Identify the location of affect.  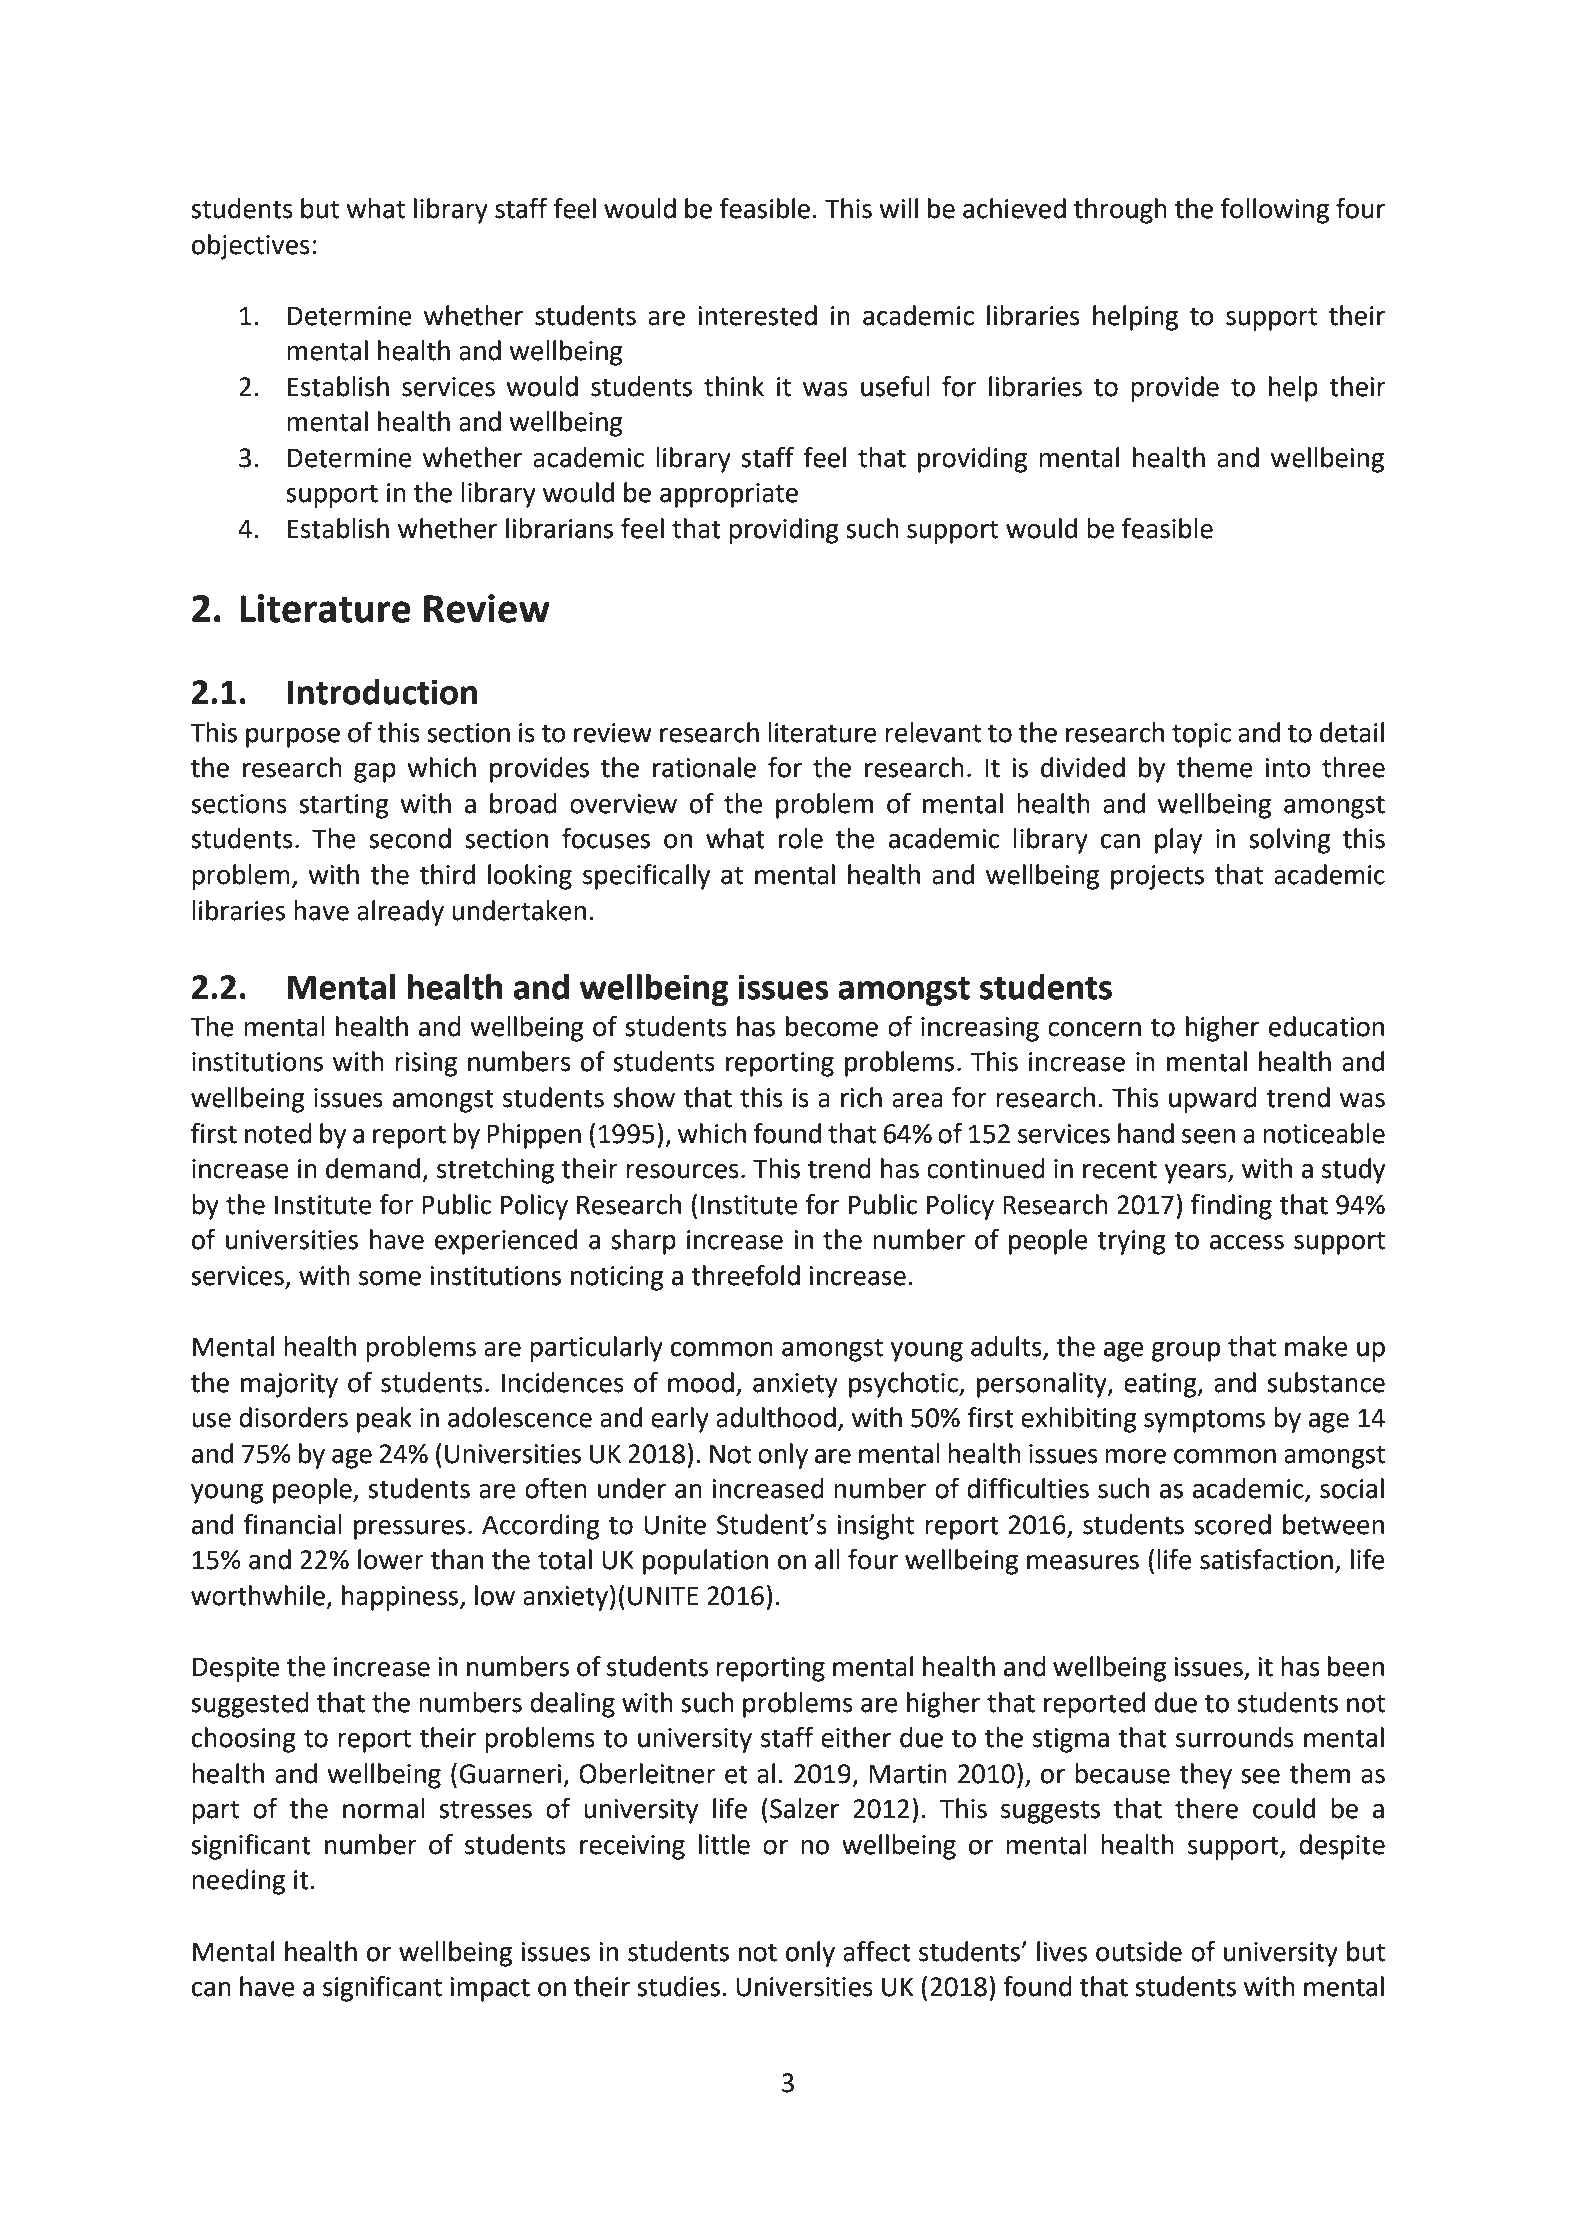
(877, 1951).
